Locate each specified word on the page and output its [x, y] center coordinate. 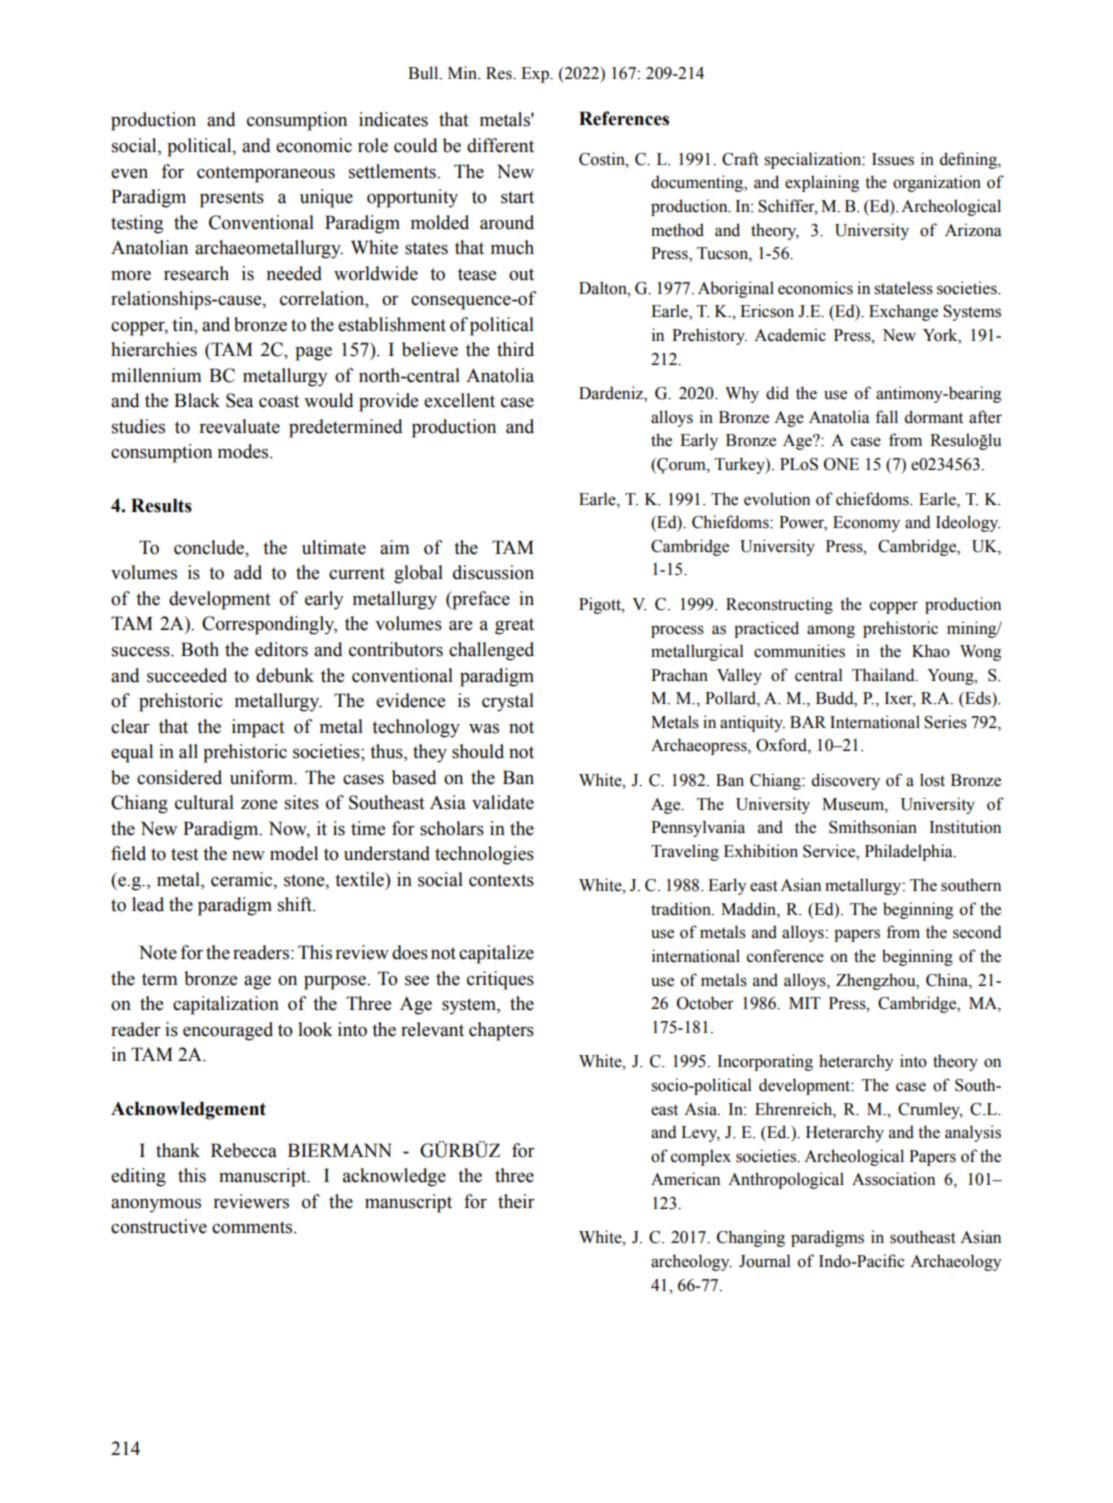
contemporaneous [266, 174]
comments [253, 1227]
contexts [501, 880]
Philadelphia [910, 852]
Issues [893, 159]
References [624, 118]
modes [244, 451]
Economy [866, 524]
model [294, 853]
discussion [493, 572]
